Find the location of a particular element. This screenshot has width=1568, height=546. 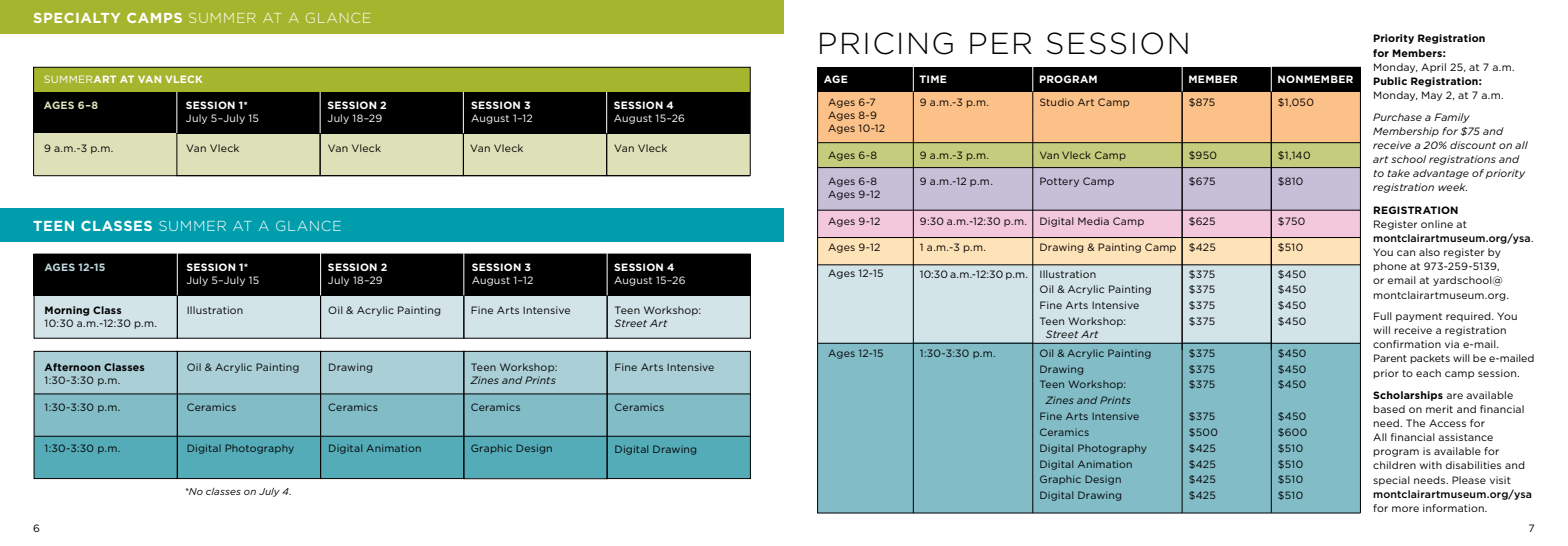

week is located at coordinates (1452, 187).
